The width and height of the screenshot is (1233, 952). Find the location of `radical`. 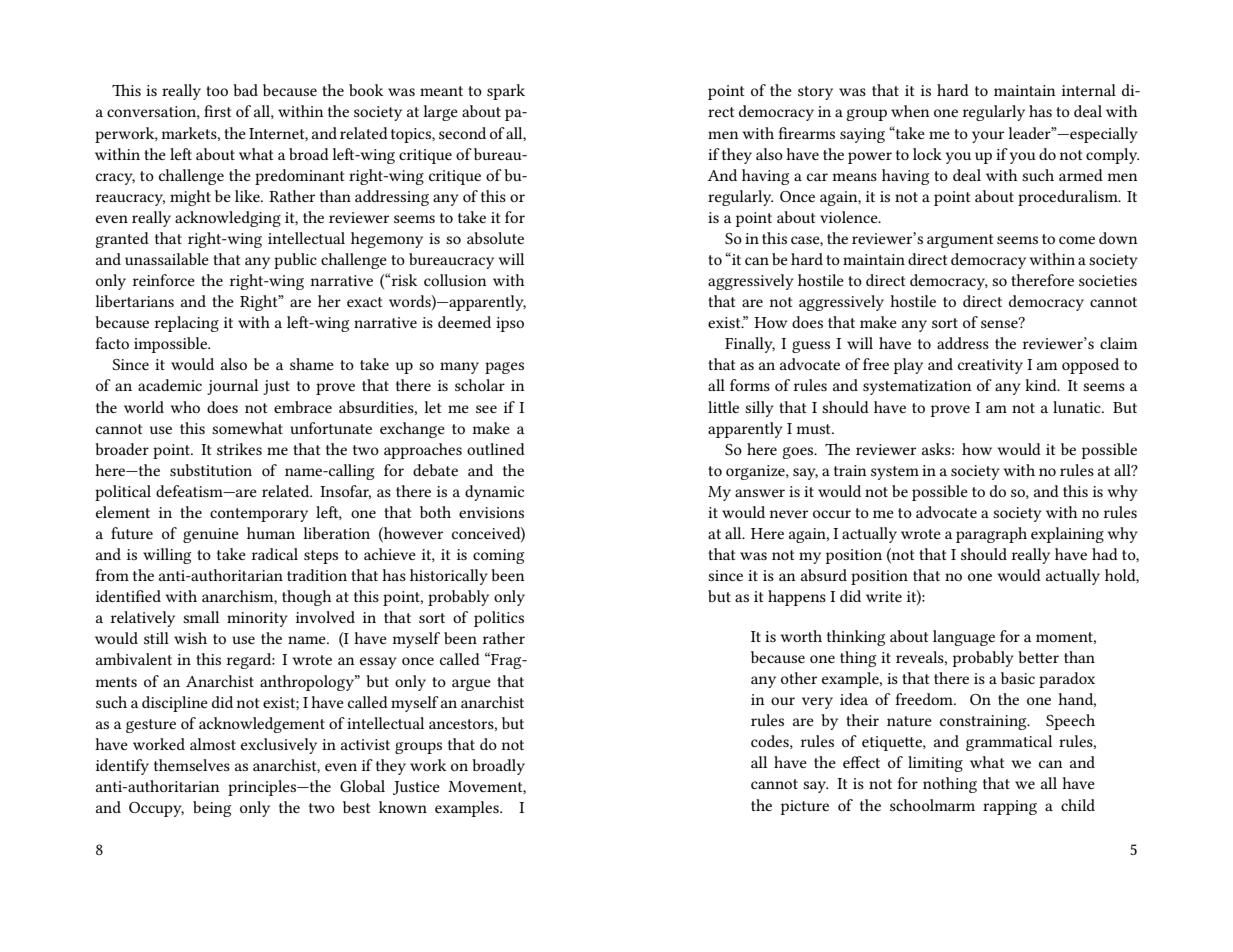

radical is located at coordinates (275, 554).
